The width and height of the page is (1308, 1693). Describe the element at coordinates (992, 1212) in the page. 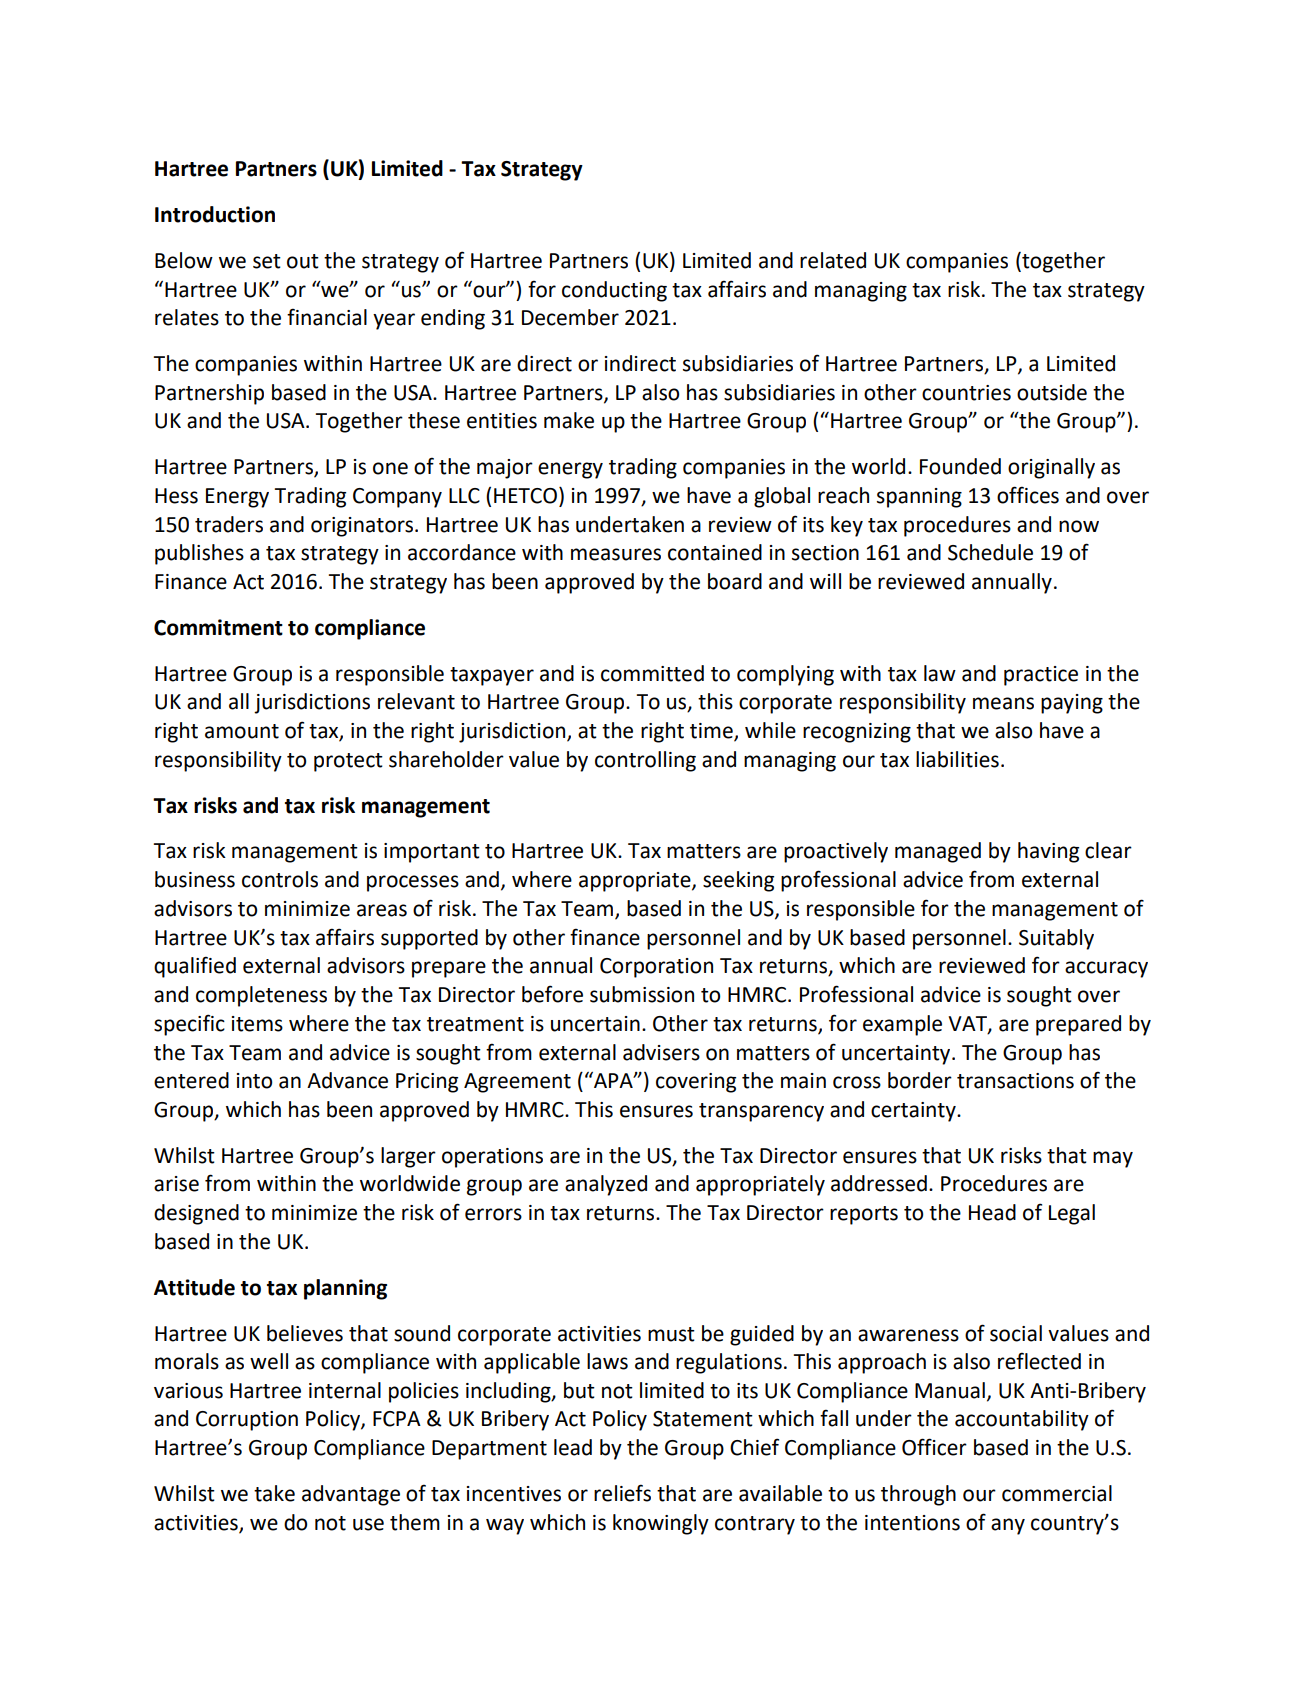

I see `Head` at that location.
